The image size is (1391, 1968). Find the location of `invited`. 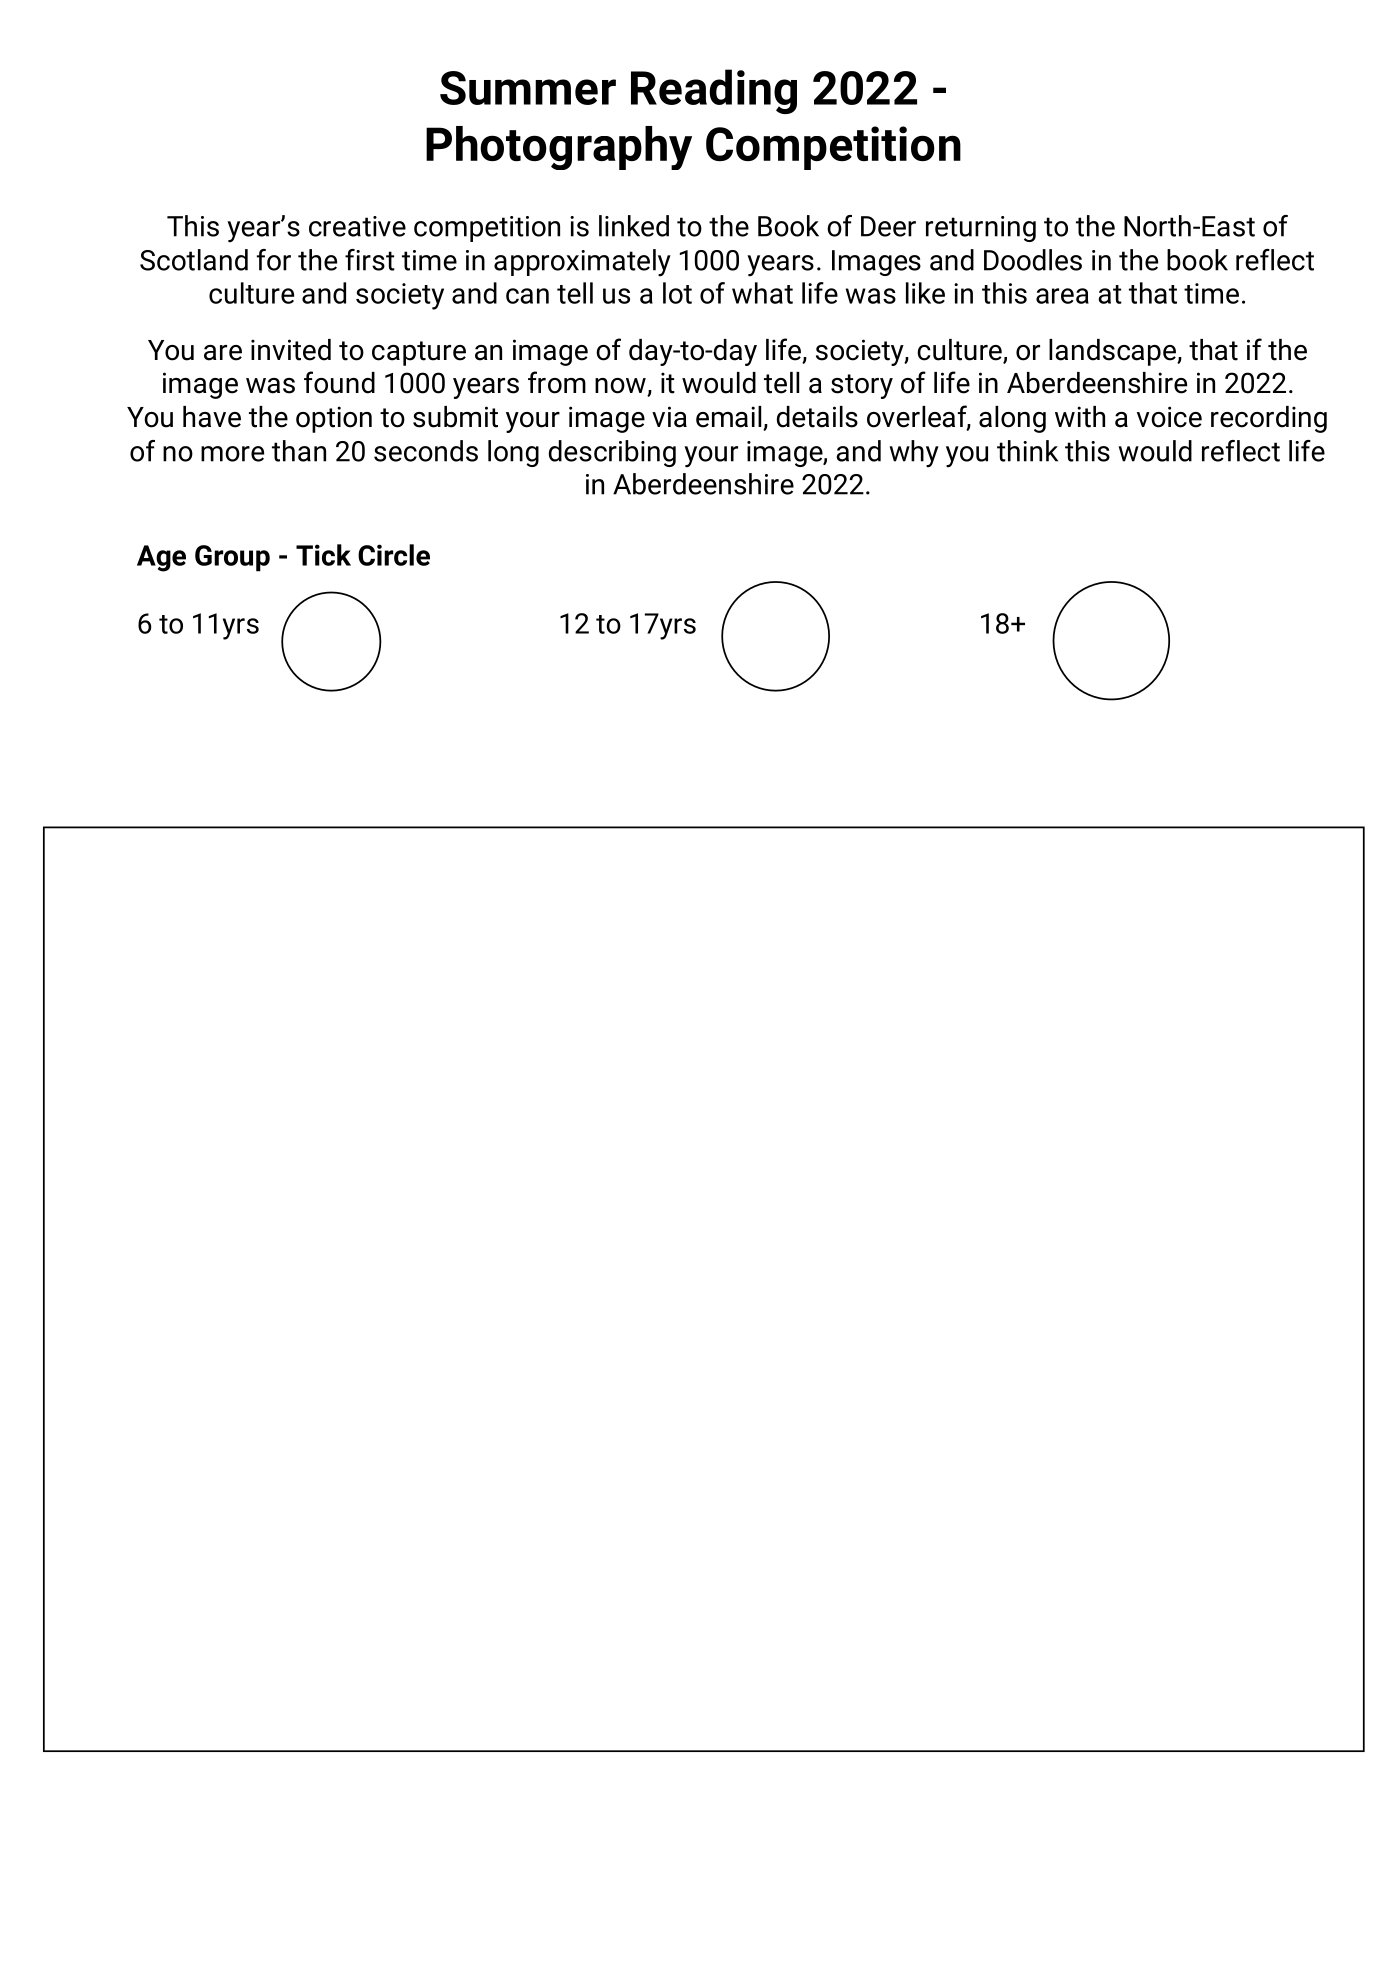

invited is located at coordinates (291, 350).
